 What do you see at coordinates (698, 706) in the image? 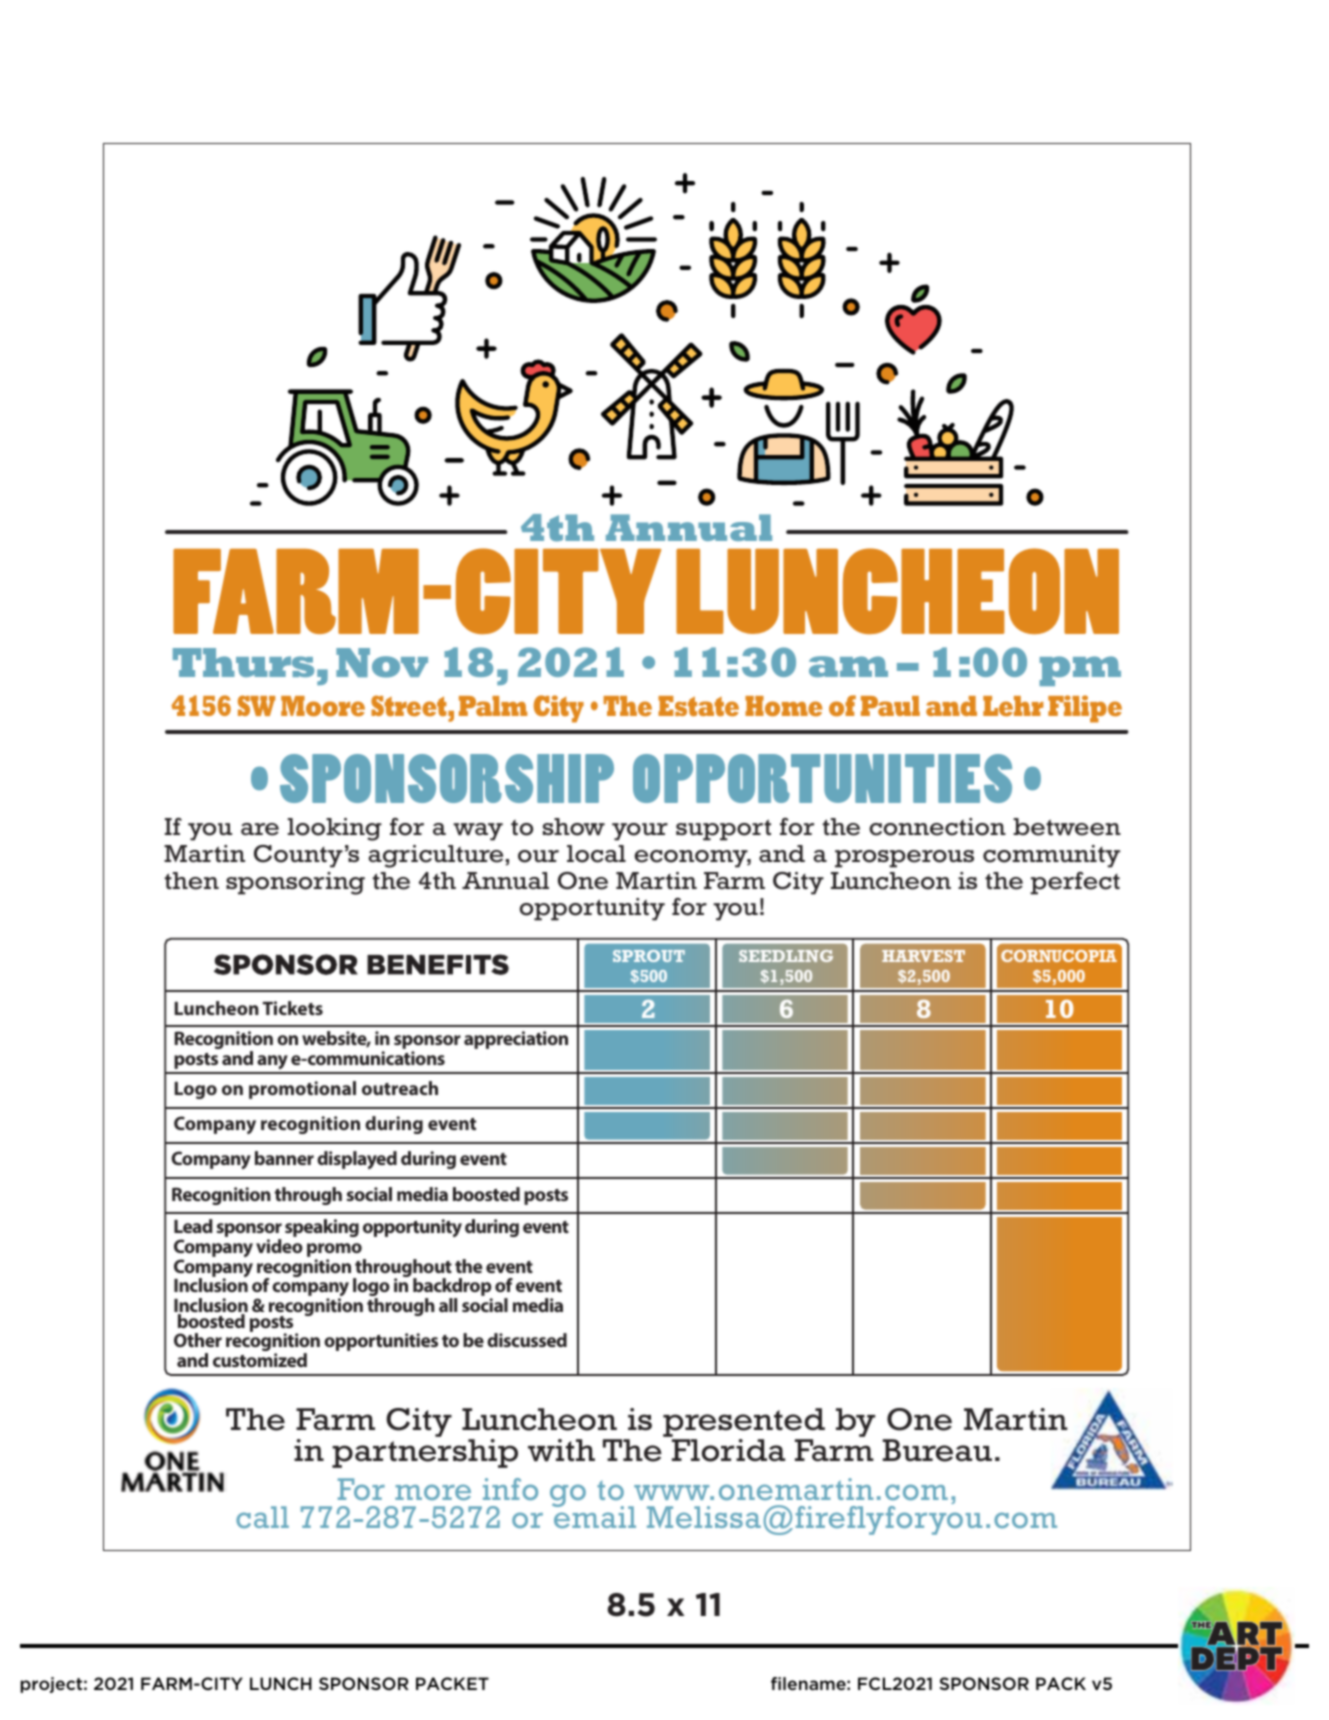
I see `Estate` at bounding box center [698, 706].
